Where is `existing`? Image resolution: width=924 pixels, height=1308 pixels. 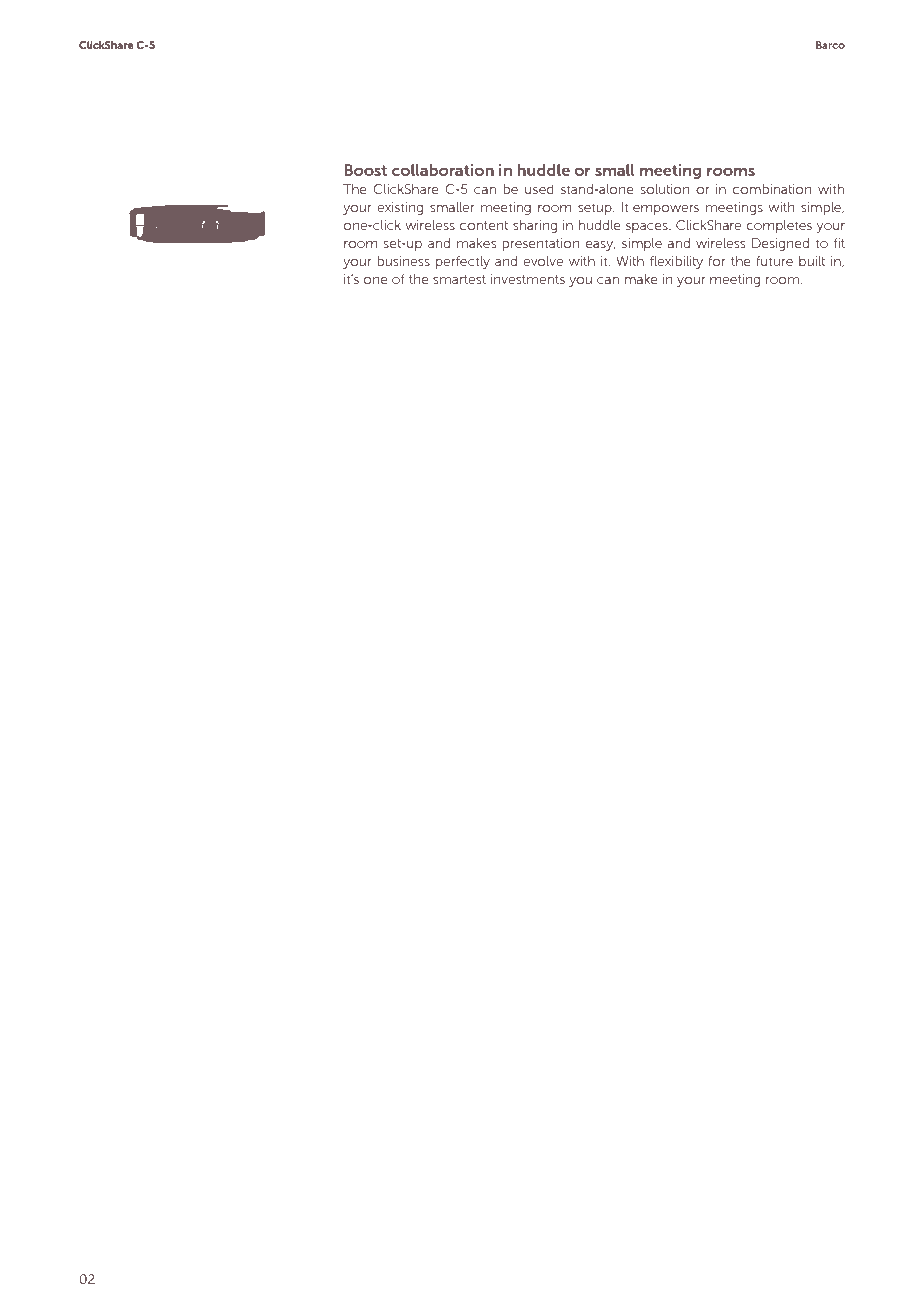
existing is located at coordinates (400, 208).
